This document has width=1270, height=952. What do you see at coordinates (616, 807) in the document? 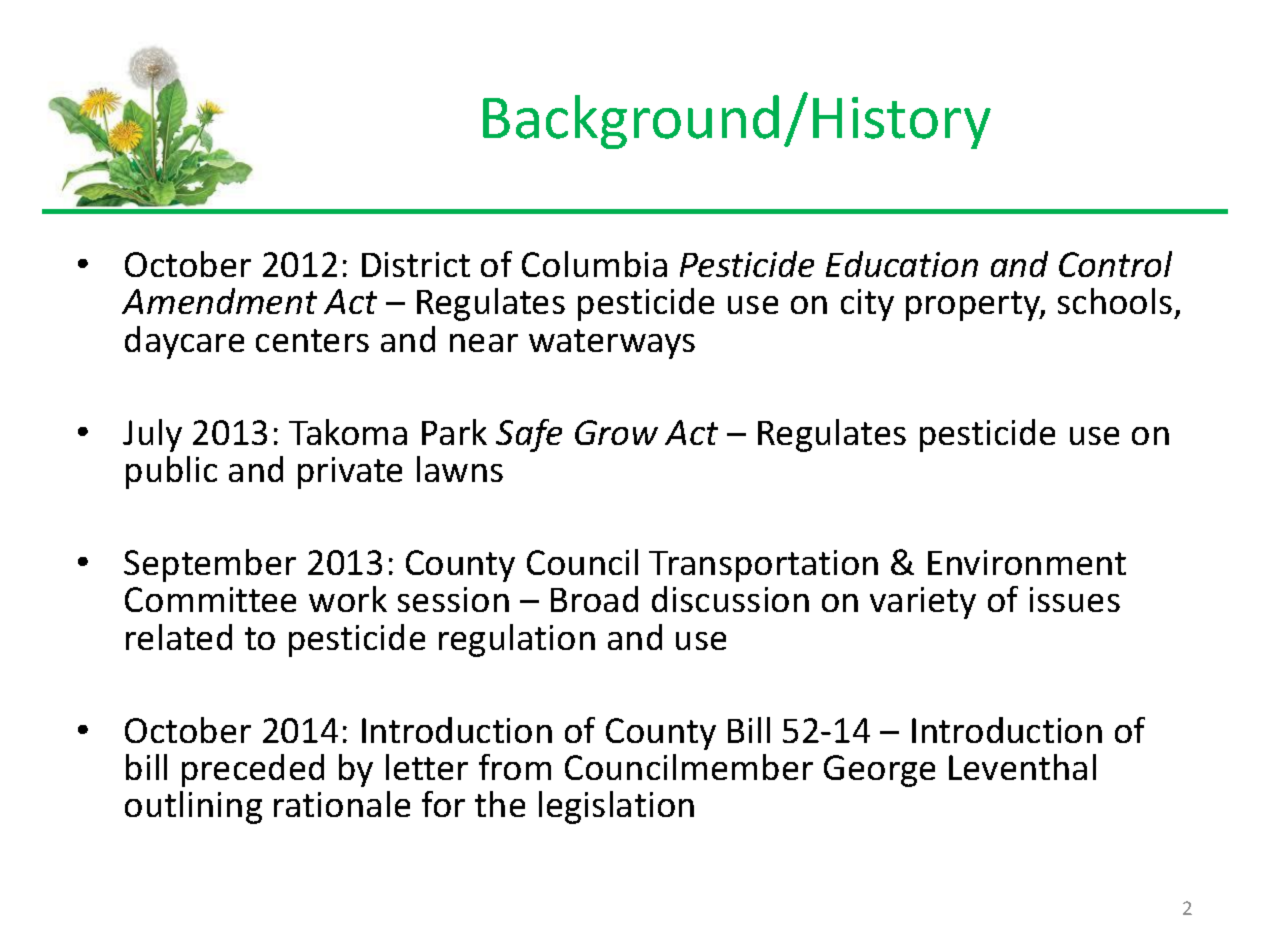
I see `legislation` at bounding box center [616, 807].
